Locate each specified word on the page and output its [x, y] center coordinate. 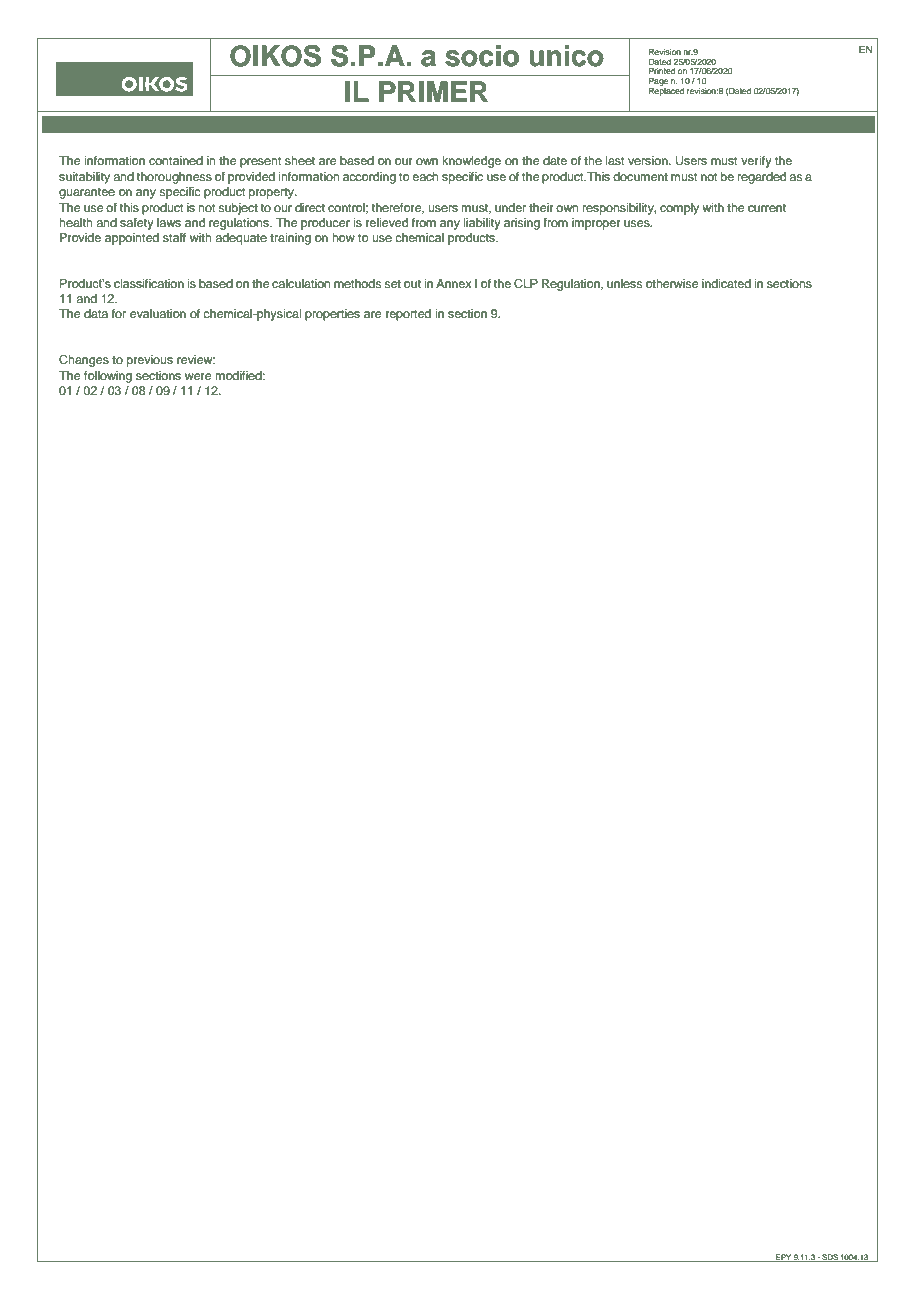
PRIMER [433, 91]
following [108, 377]
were [198, 376]
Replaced [666, 92]
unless [625, 283]
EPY [783, 1258]
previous [150, 361]
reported [408, 315]
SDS [830, 1258]
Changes [84, 361]
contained [176, 160]
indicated [726, 283]
